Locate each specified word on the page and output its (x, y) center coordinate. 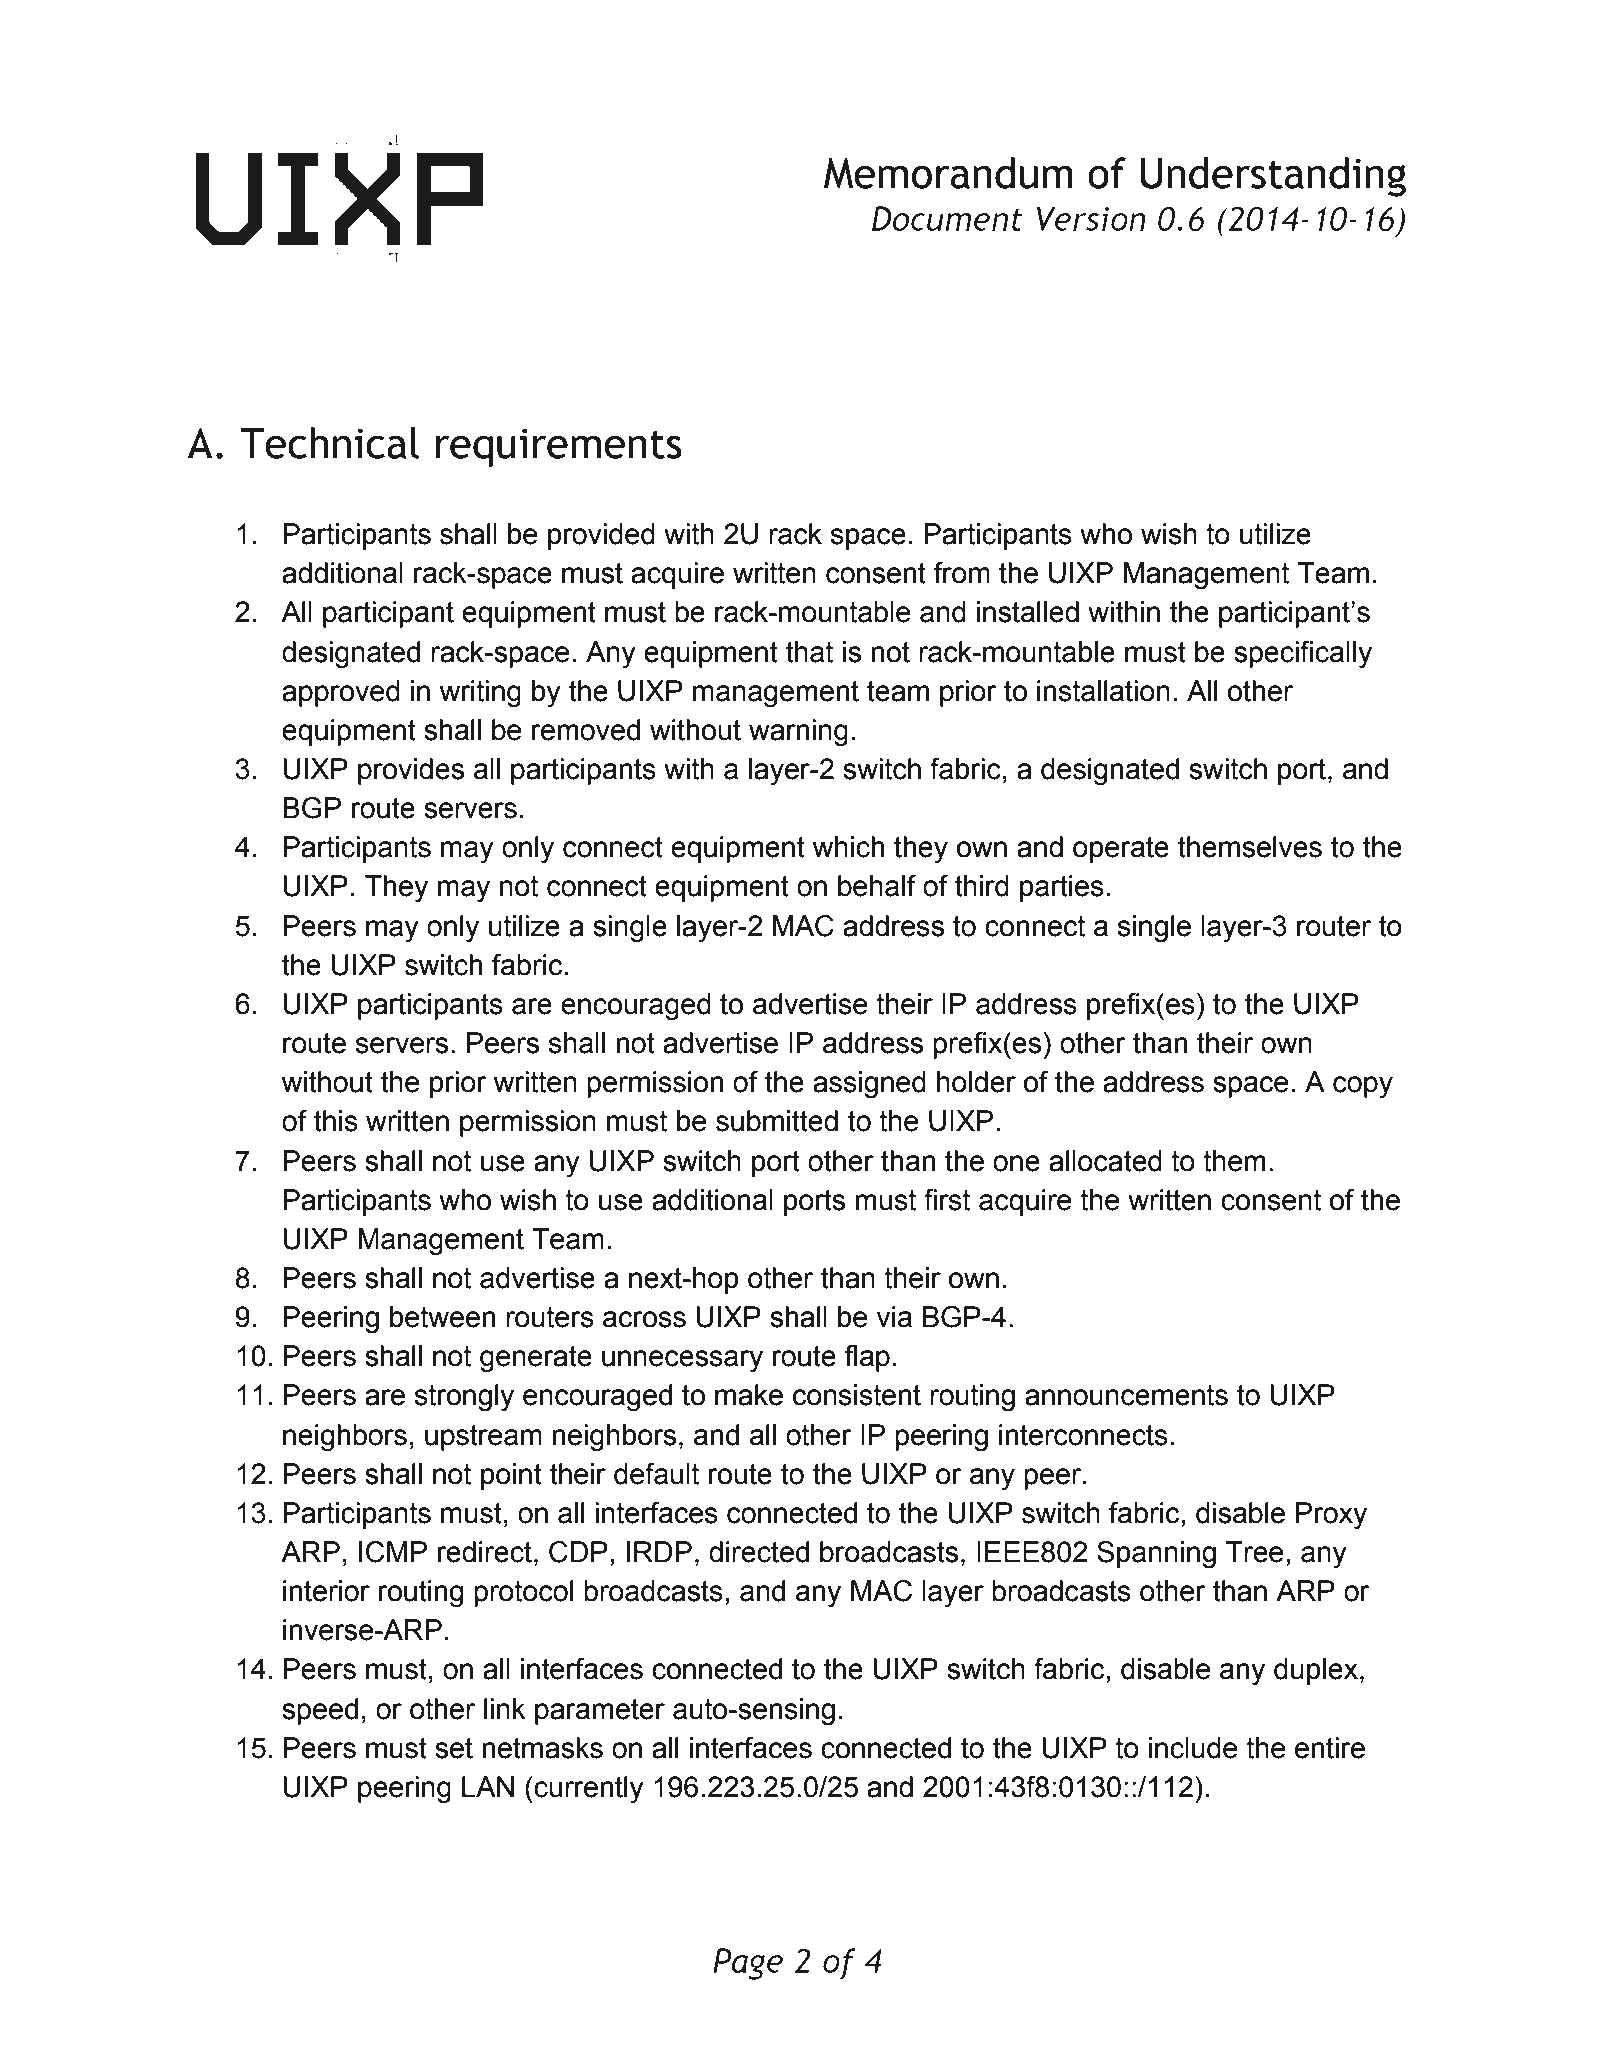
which (848, 847)
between (442, 1317)
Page (748, 1964)
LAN (488, 1786)
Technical (329, 443)
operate (1121, 850)
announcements (1126, 1395)
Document (947, 218)
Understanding (1273, 177)
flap (867, 1358)
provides (411, 771)
